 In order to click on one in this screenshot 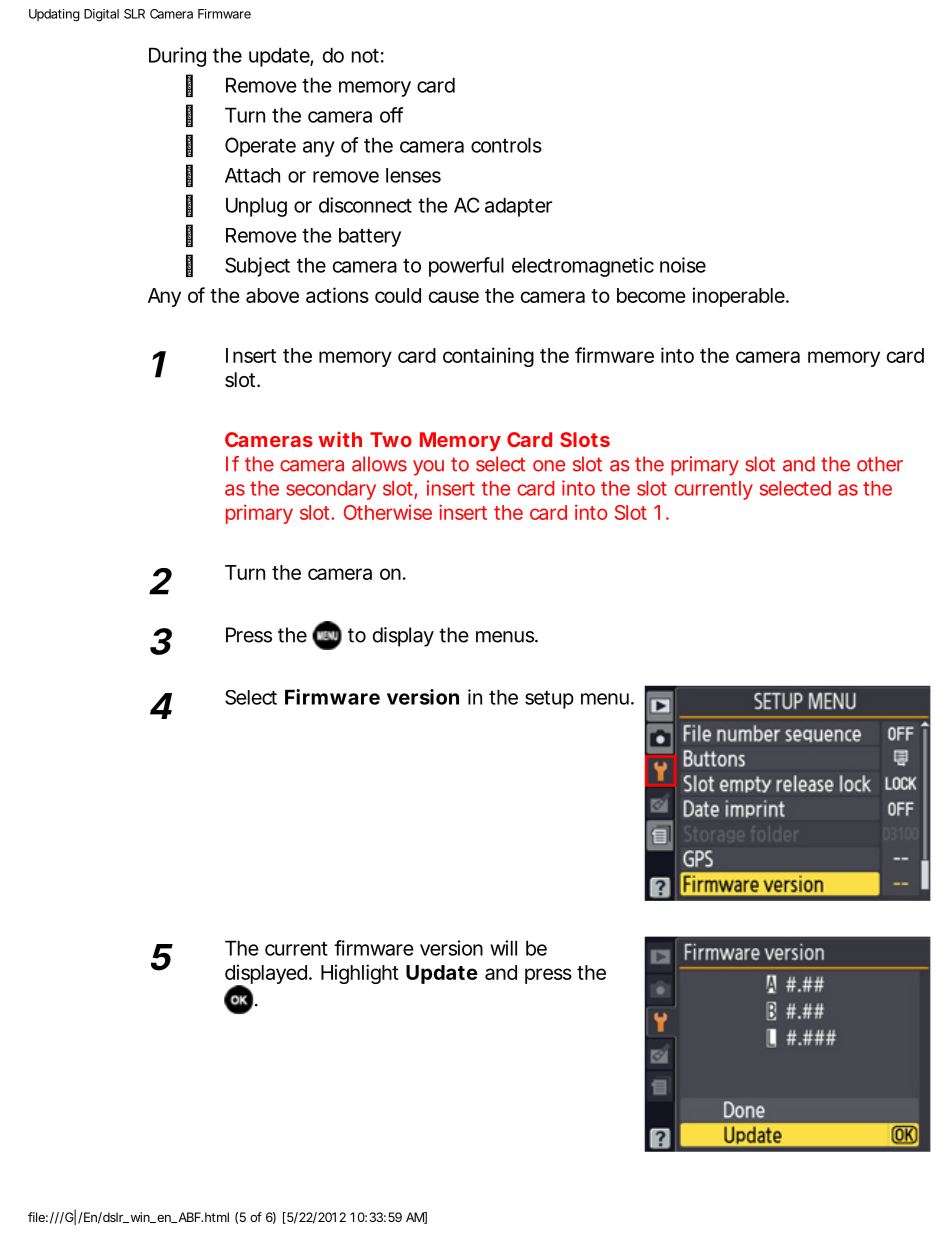, I will do `click(549, 466)`.
